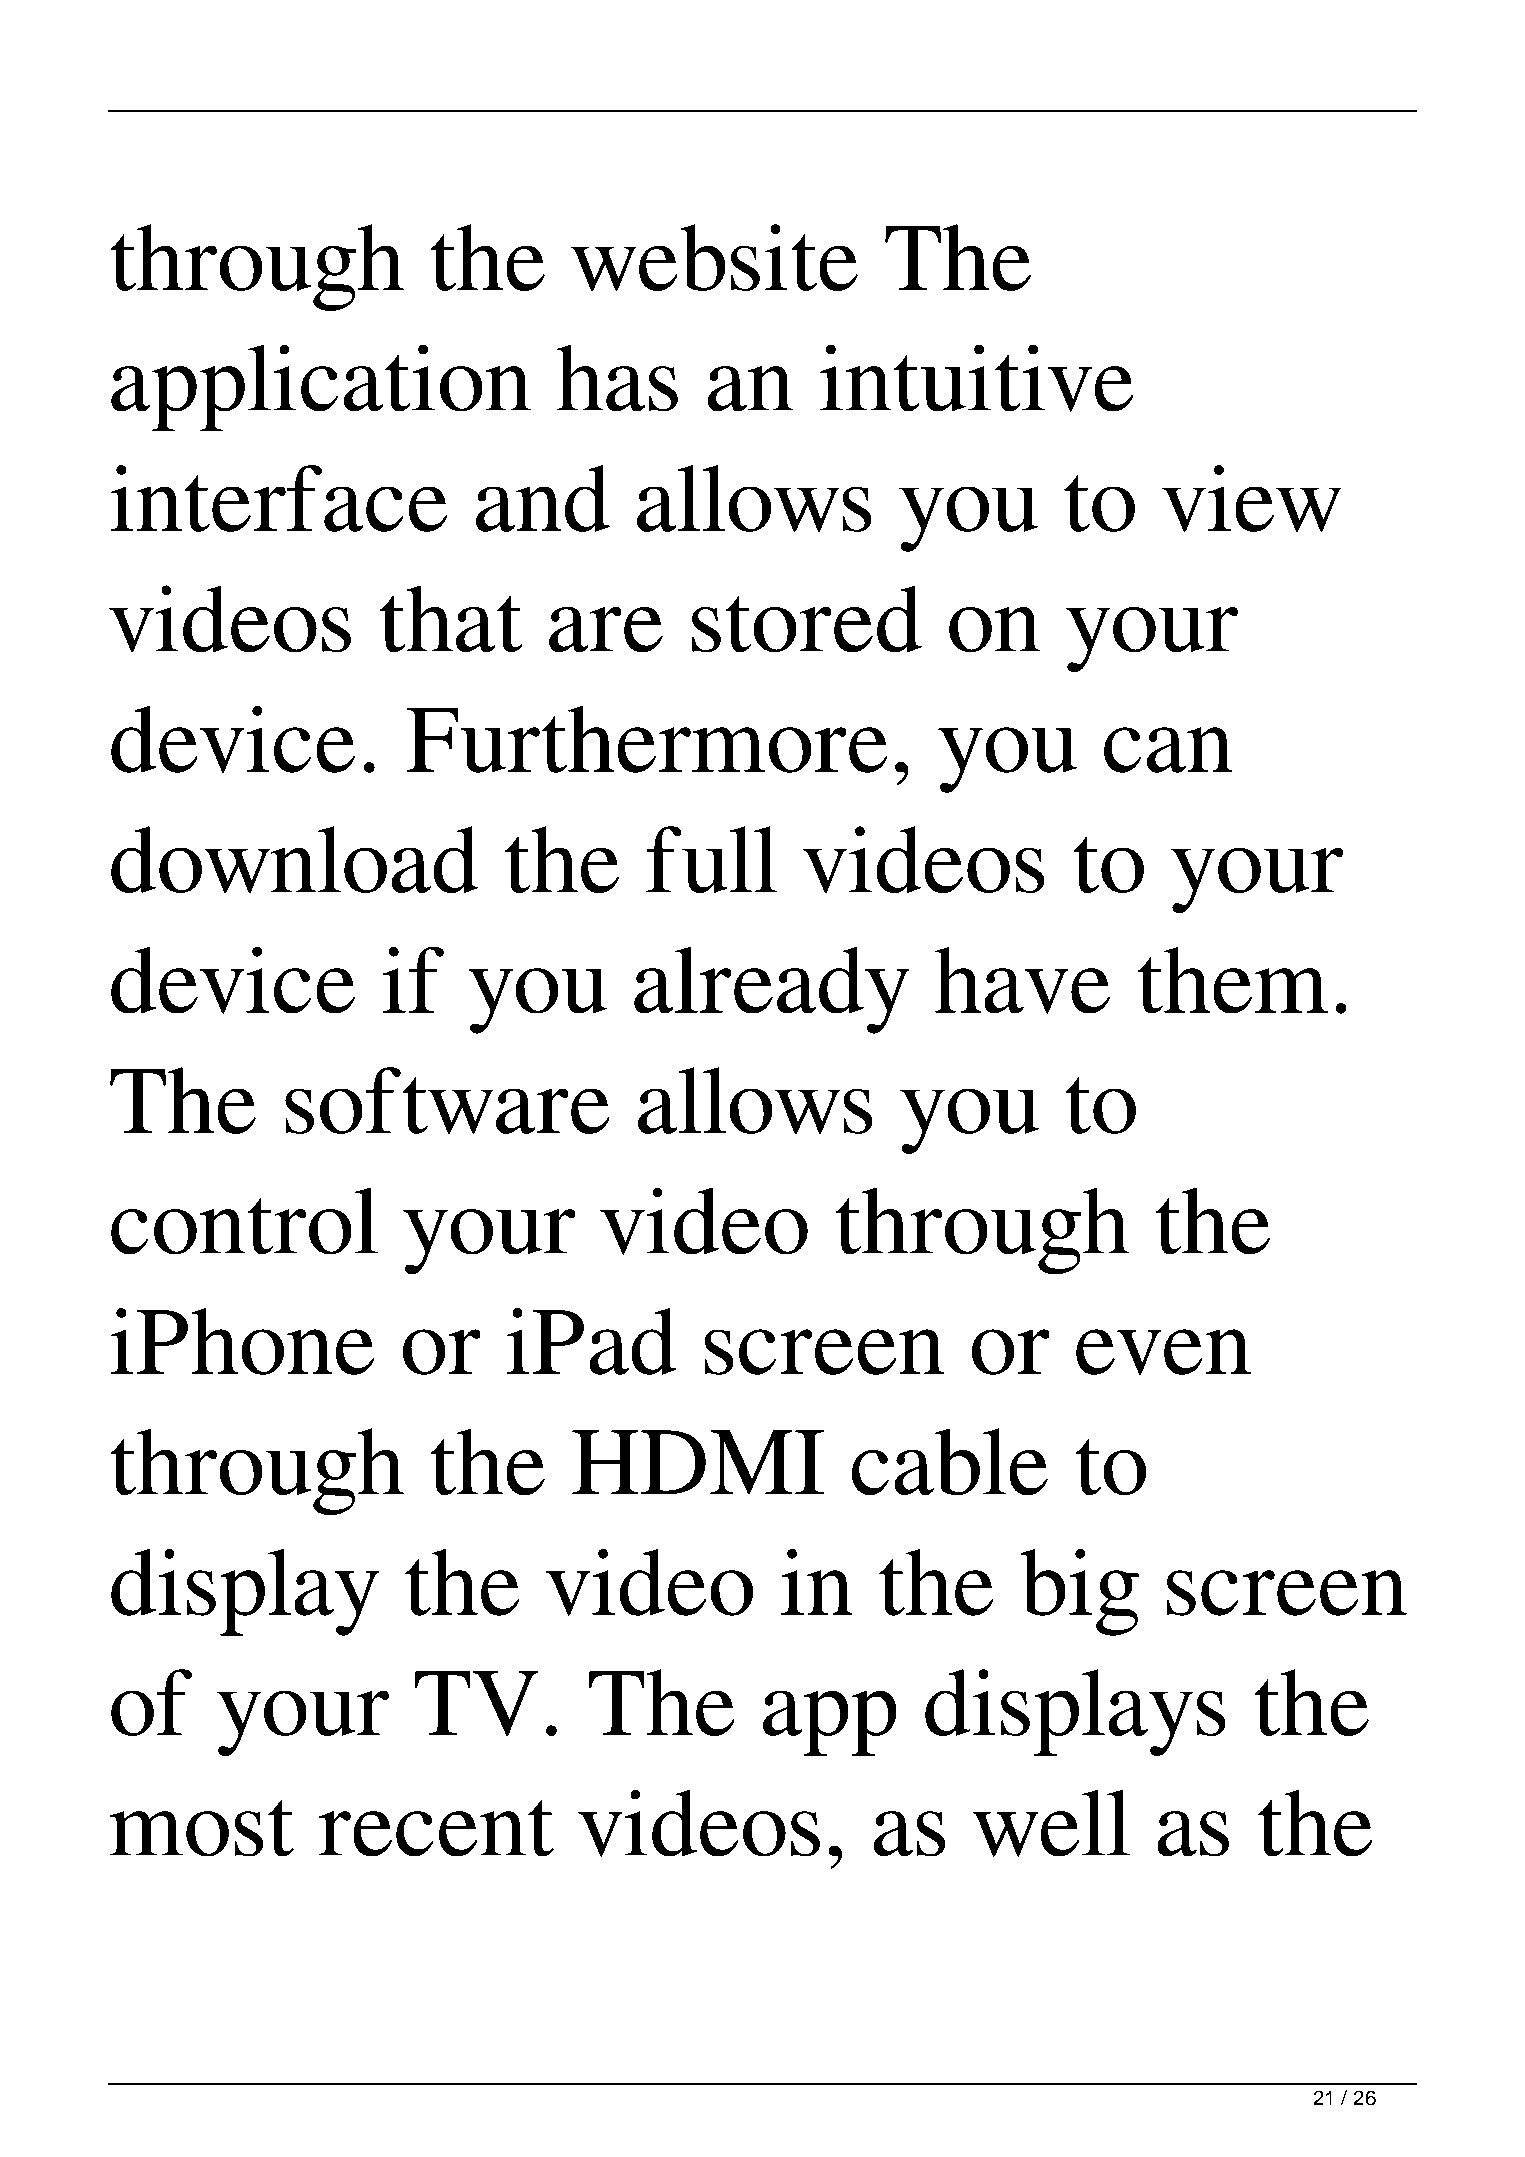  What do you see at coordinates (1051, 1823) in the page?
I see `well` at bounding box center [1051, 1823].
